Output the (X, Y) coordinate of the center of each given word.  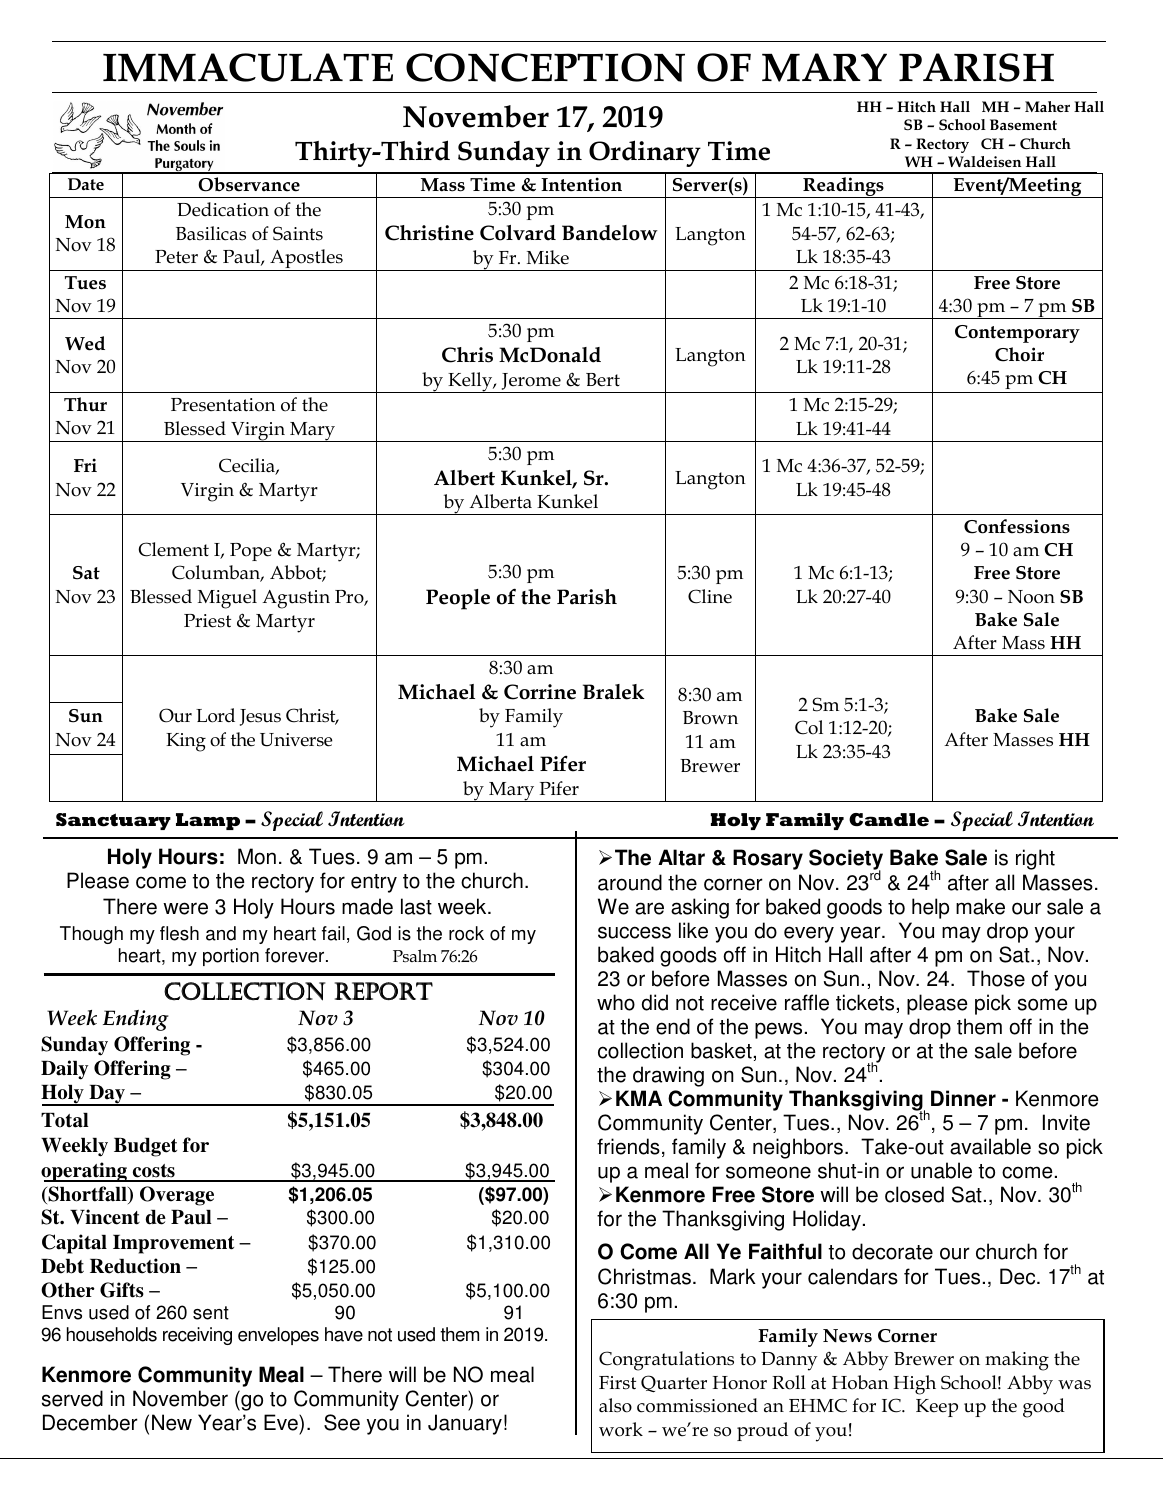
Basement (1023, 124)
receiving (197, 1336)
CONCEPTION (545, 67)
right (1035, 859)
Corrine (540, 692)
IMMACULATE (248, 67)
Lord (215, 715)
